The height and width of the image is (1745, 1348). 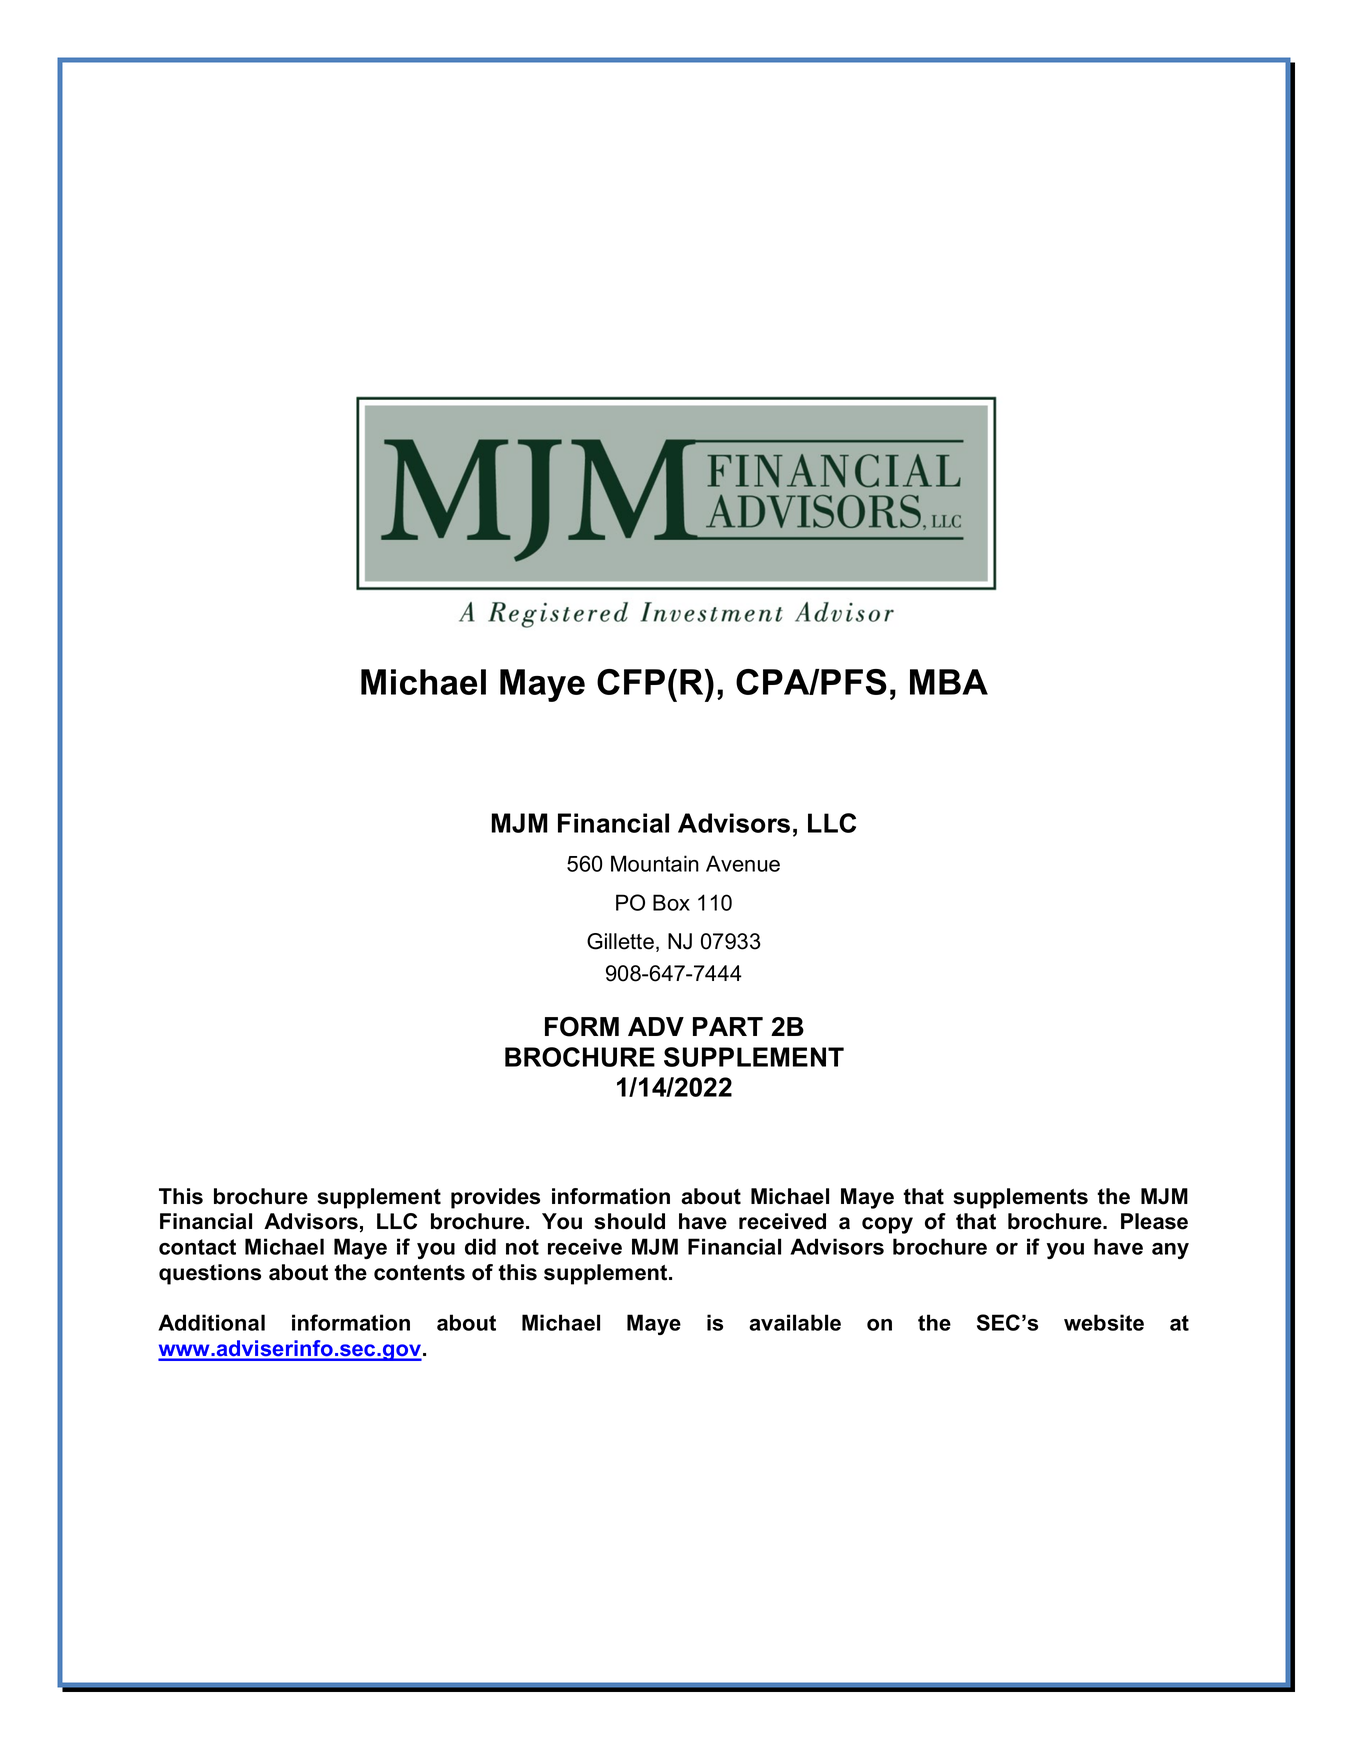 What do you see at coordinates (495, 1198) in the image?
I see `provides` at bounding box center [495, 1198].
